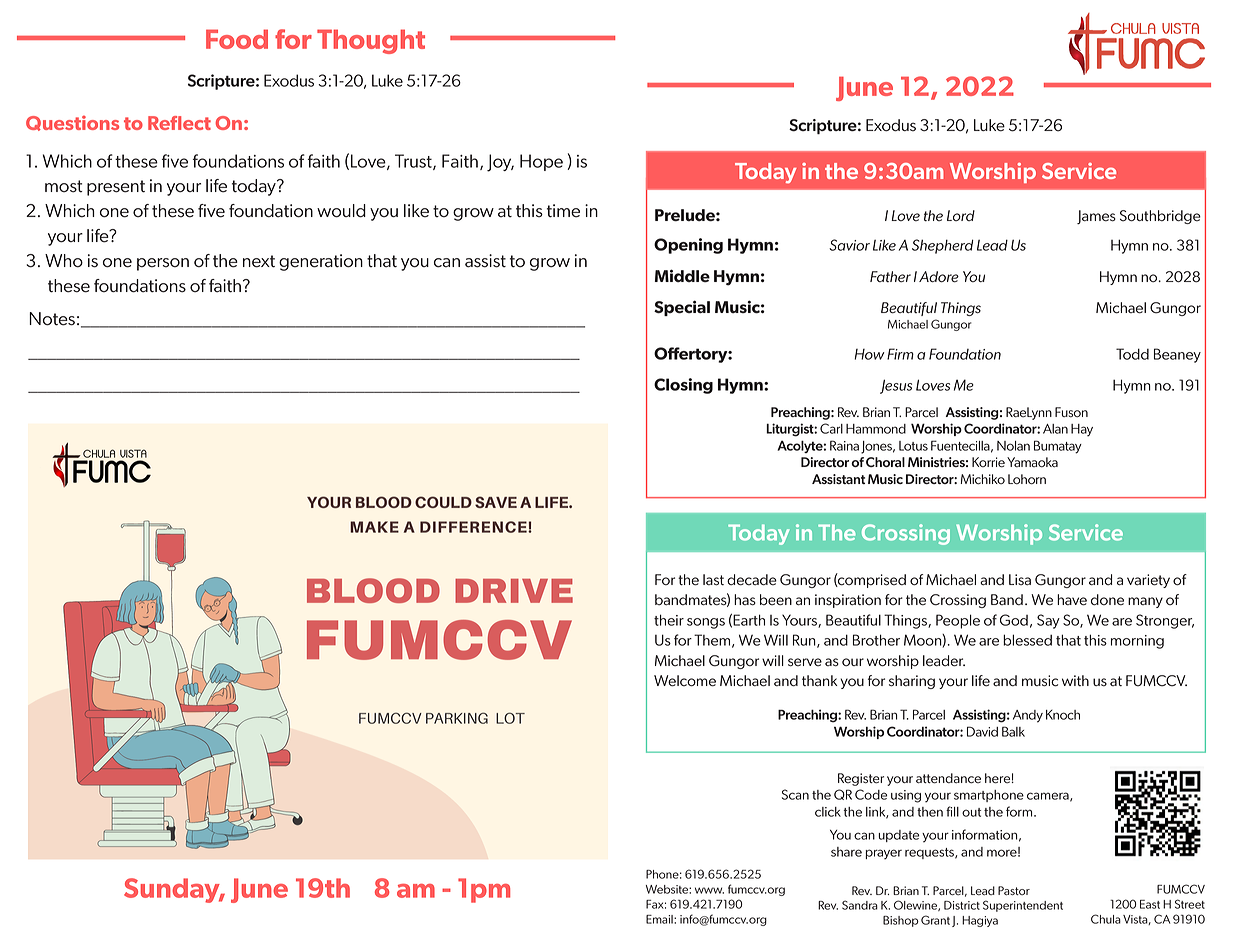 The width and height of the screenshot is (1233, 952). Describe the element at coordinates (683, 386) in the screenshot. I see `Closing` at that location.
